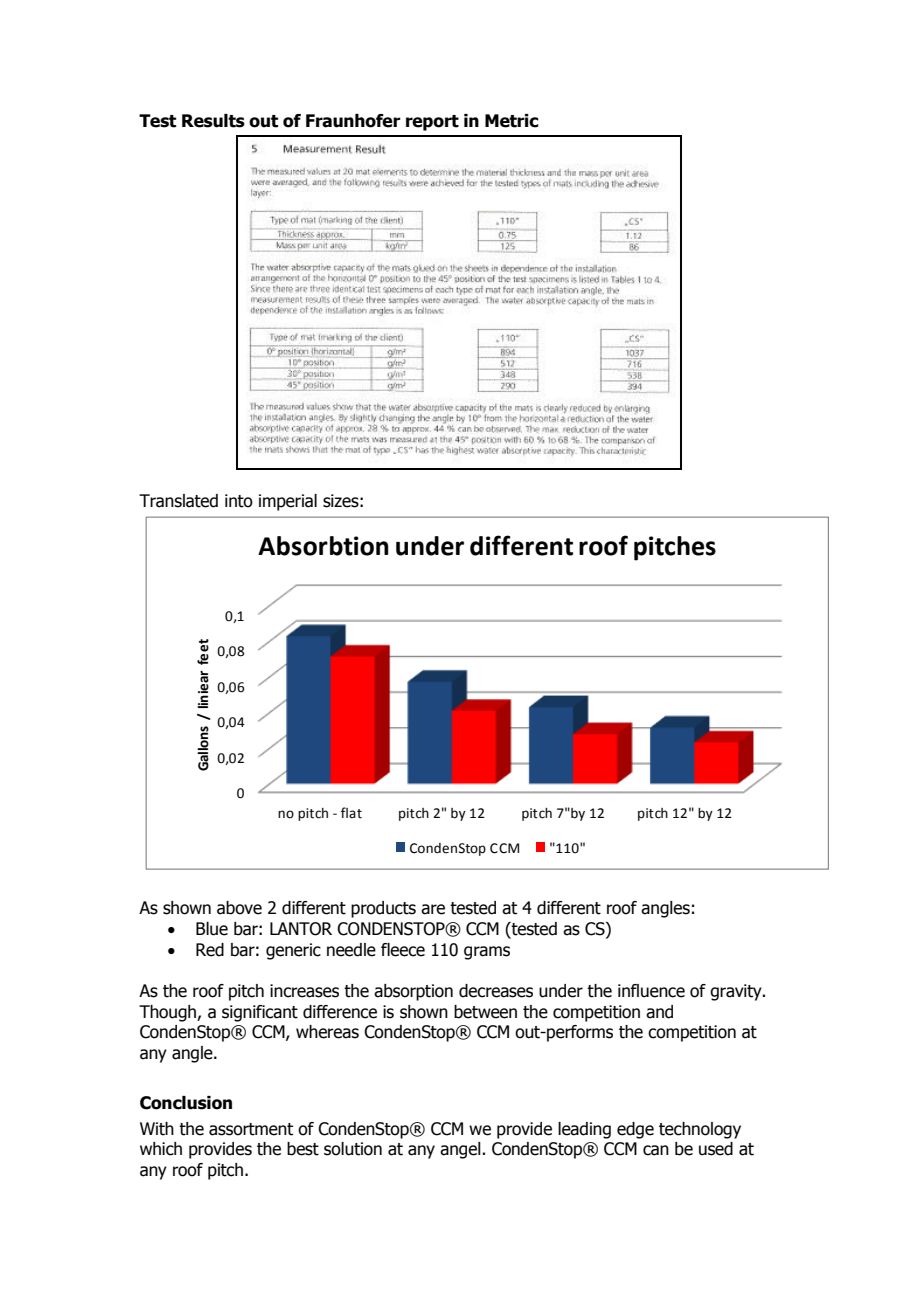 Image resolution: width=924 pixels, height=1308 pixels. Describe the element at coordinates (323, 546) in the page. I see `Absorbtion` at that location.
